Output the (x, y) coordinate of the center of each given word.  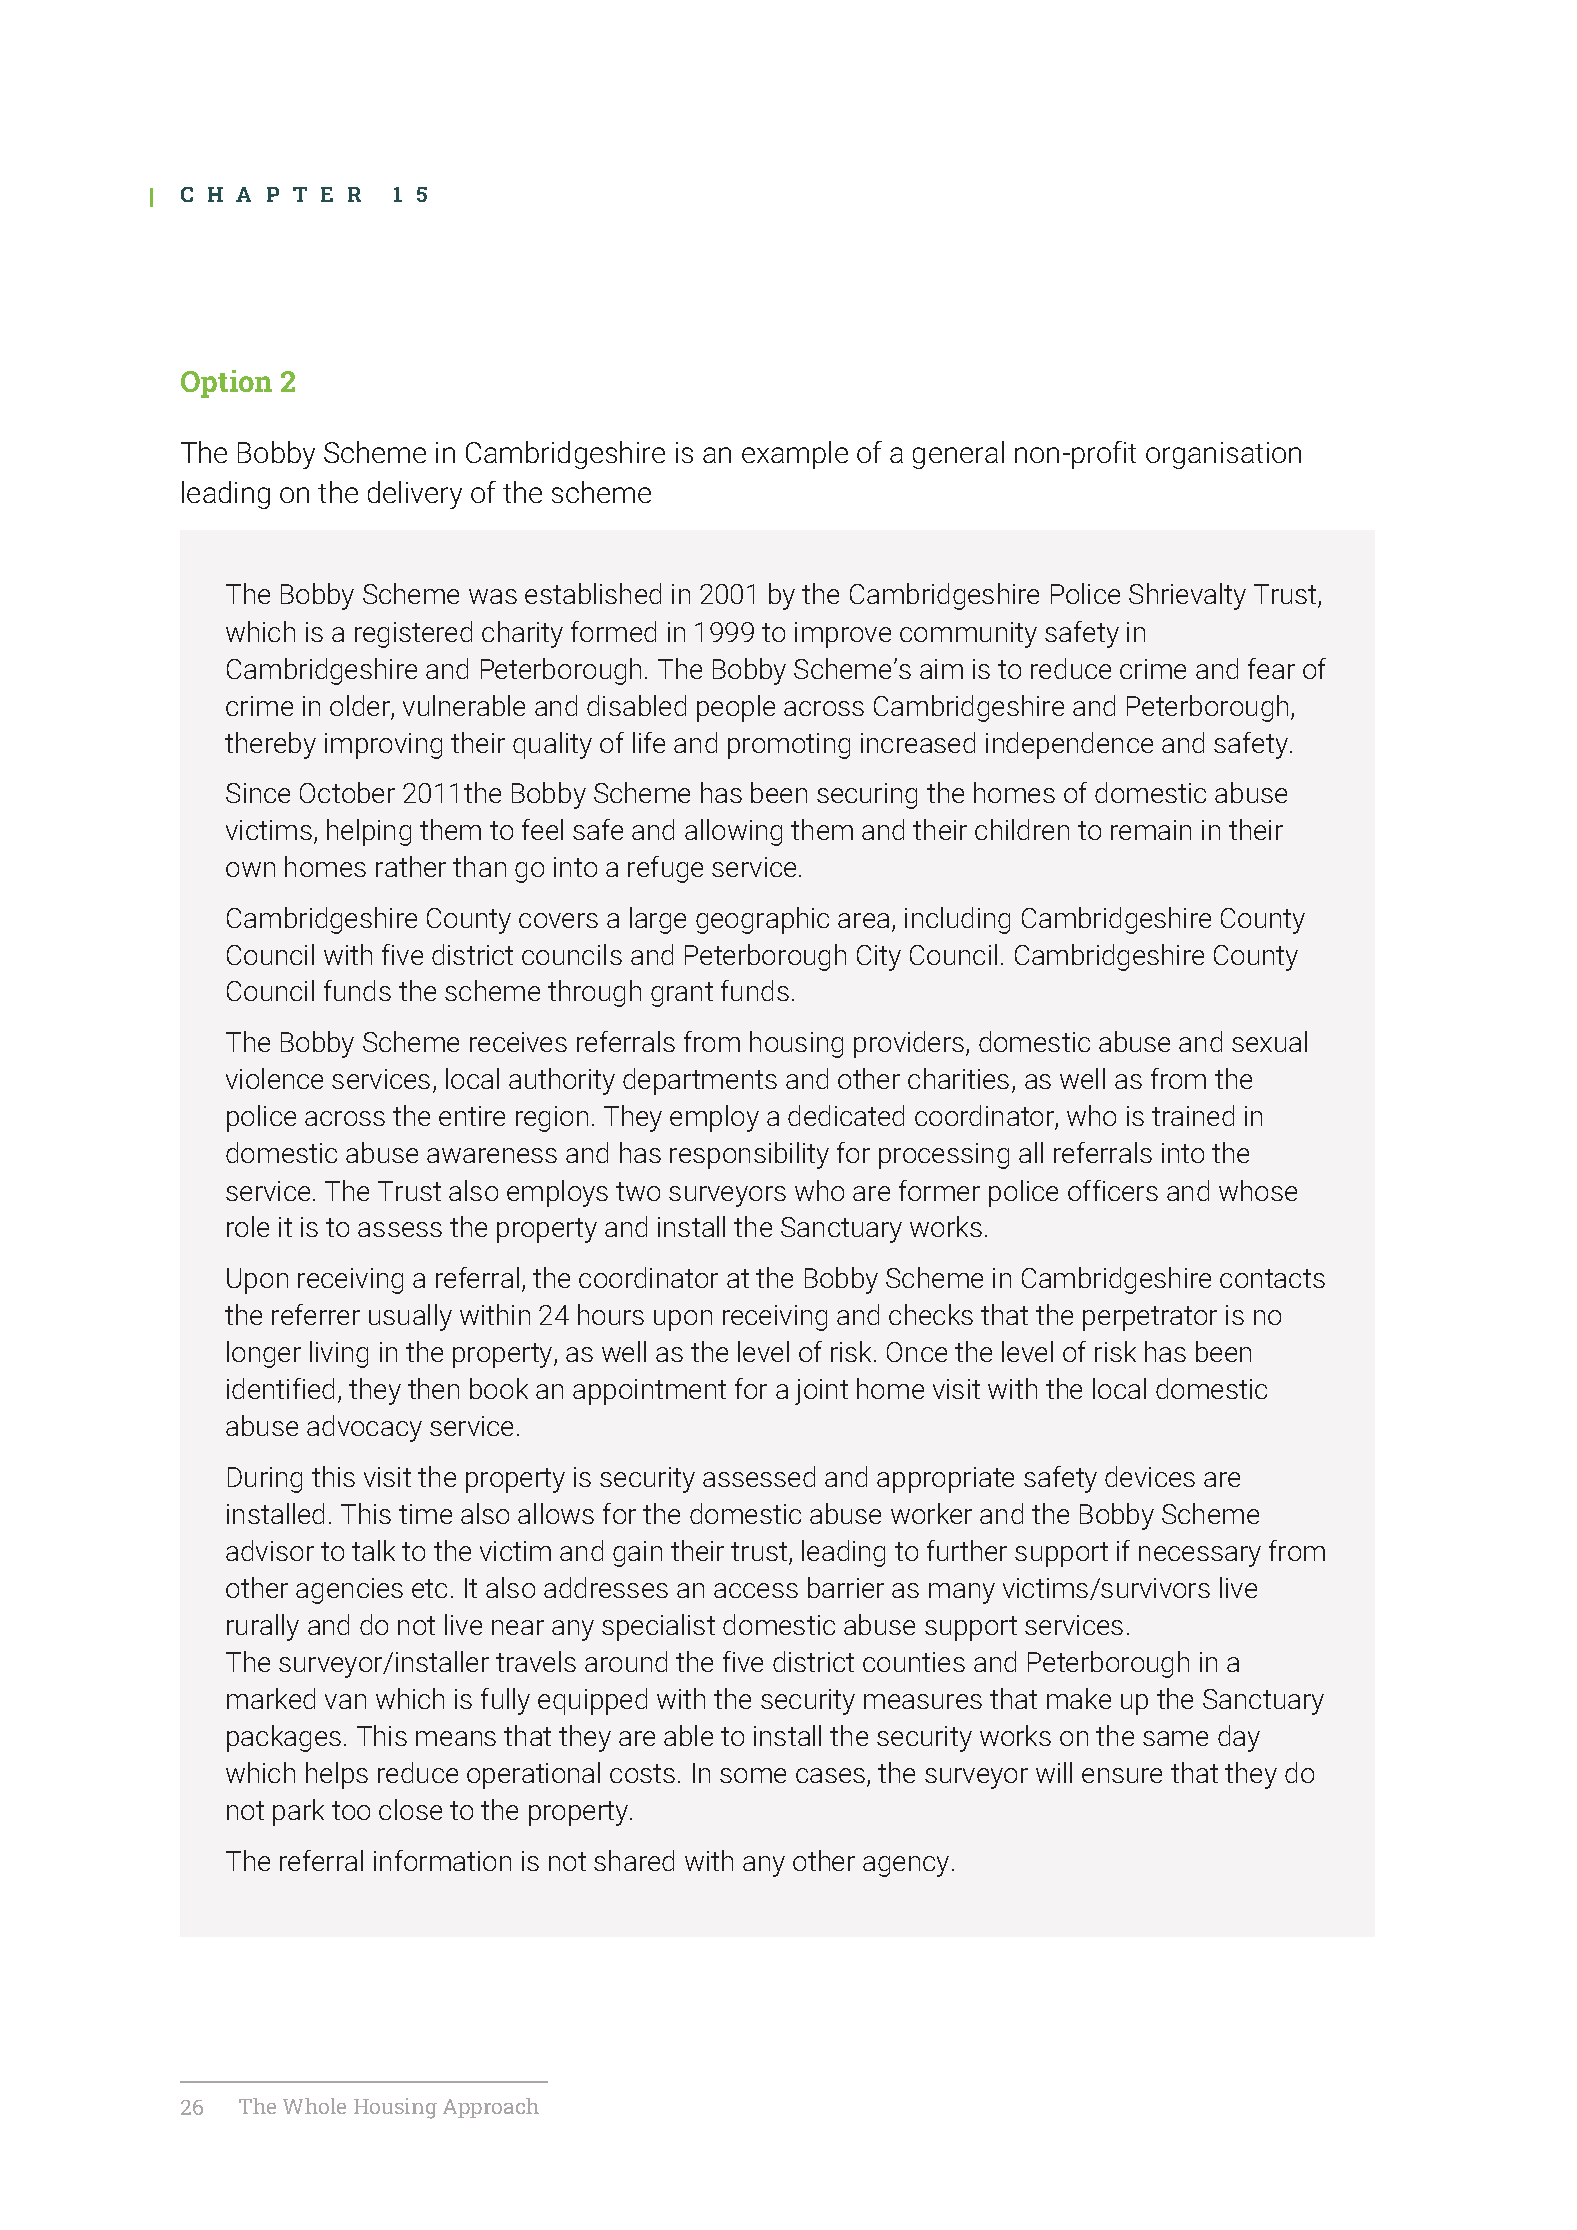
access (756, 1590)
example (795, 455)
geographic (762, 920)
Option (226, 384)
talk (373, 1550)
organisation (1223, 455)
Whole (314, 2106)
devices (1150, 1476)
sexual (1269, 1041)
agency (906, 1866)
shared (634, 1860)
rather (411, 866)
